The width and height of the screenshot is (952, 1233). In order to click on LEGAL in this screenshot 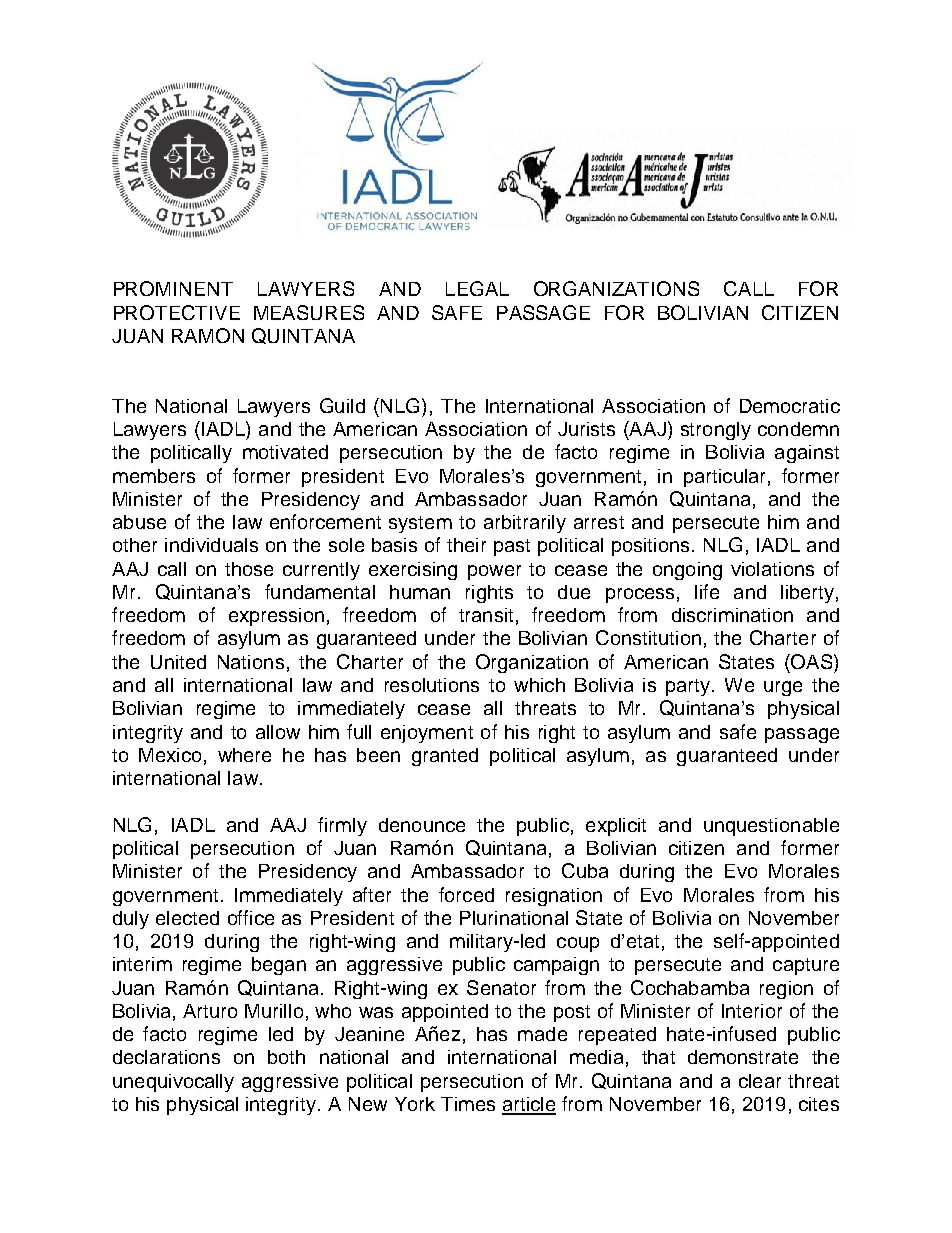, I will do `click(477, 288)`.
